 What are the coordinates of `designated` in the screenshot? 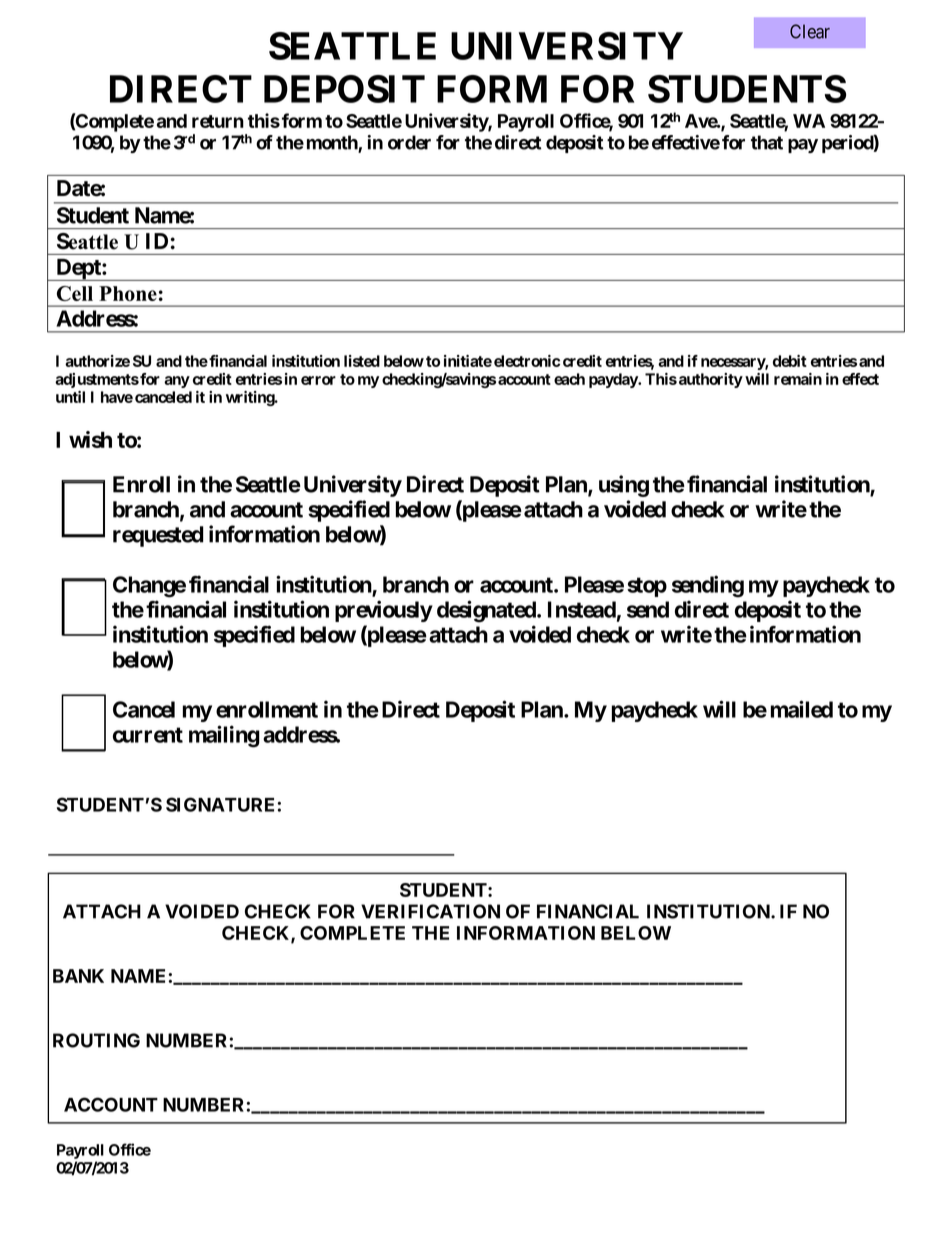 It's located at (487, 611).
